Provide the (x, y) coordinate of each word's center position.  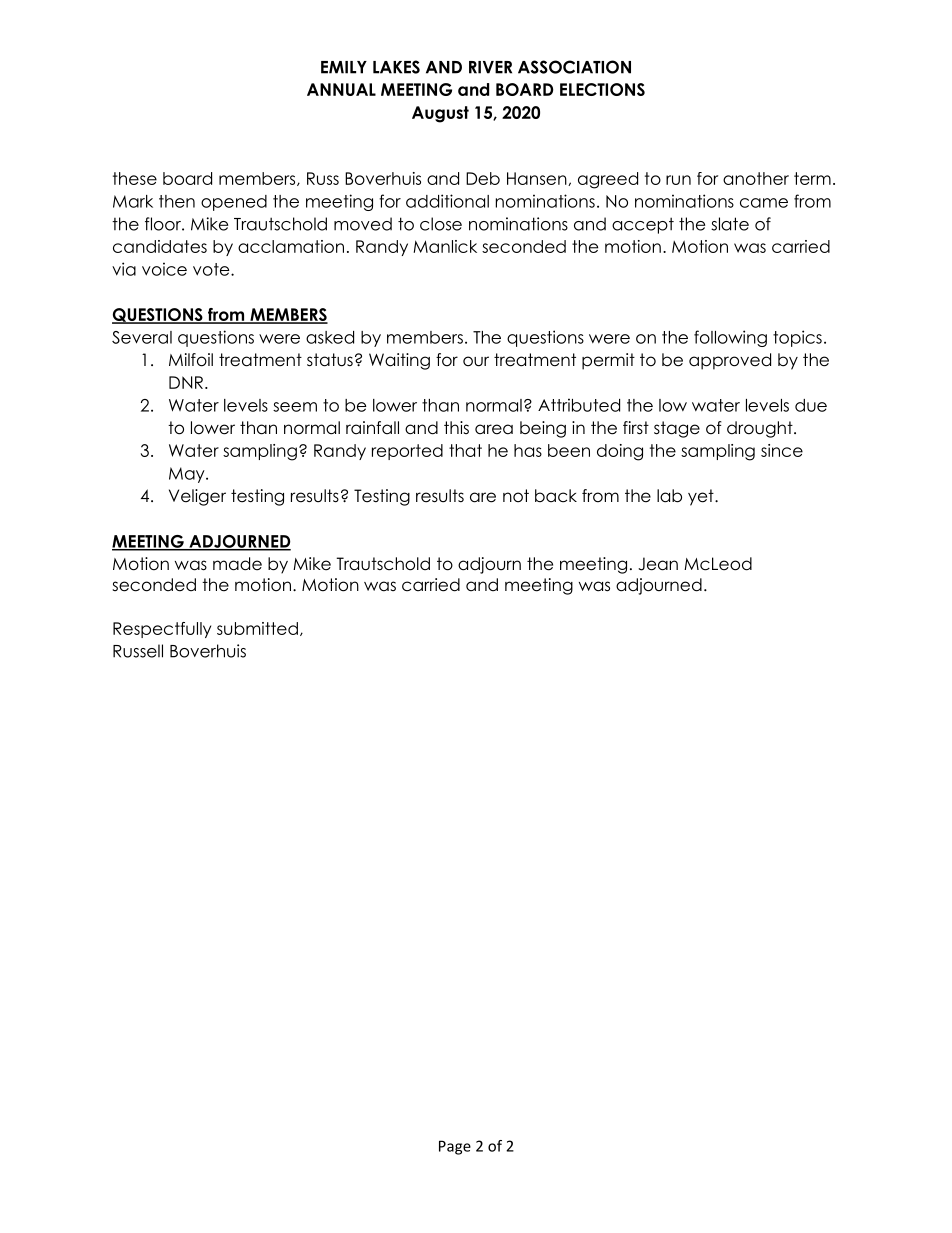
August (440, 114)
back (556, 496)
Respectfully (162, 630)
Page (455, 1147)
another (756, 178)
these (135, 178)
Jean (658, 564)
